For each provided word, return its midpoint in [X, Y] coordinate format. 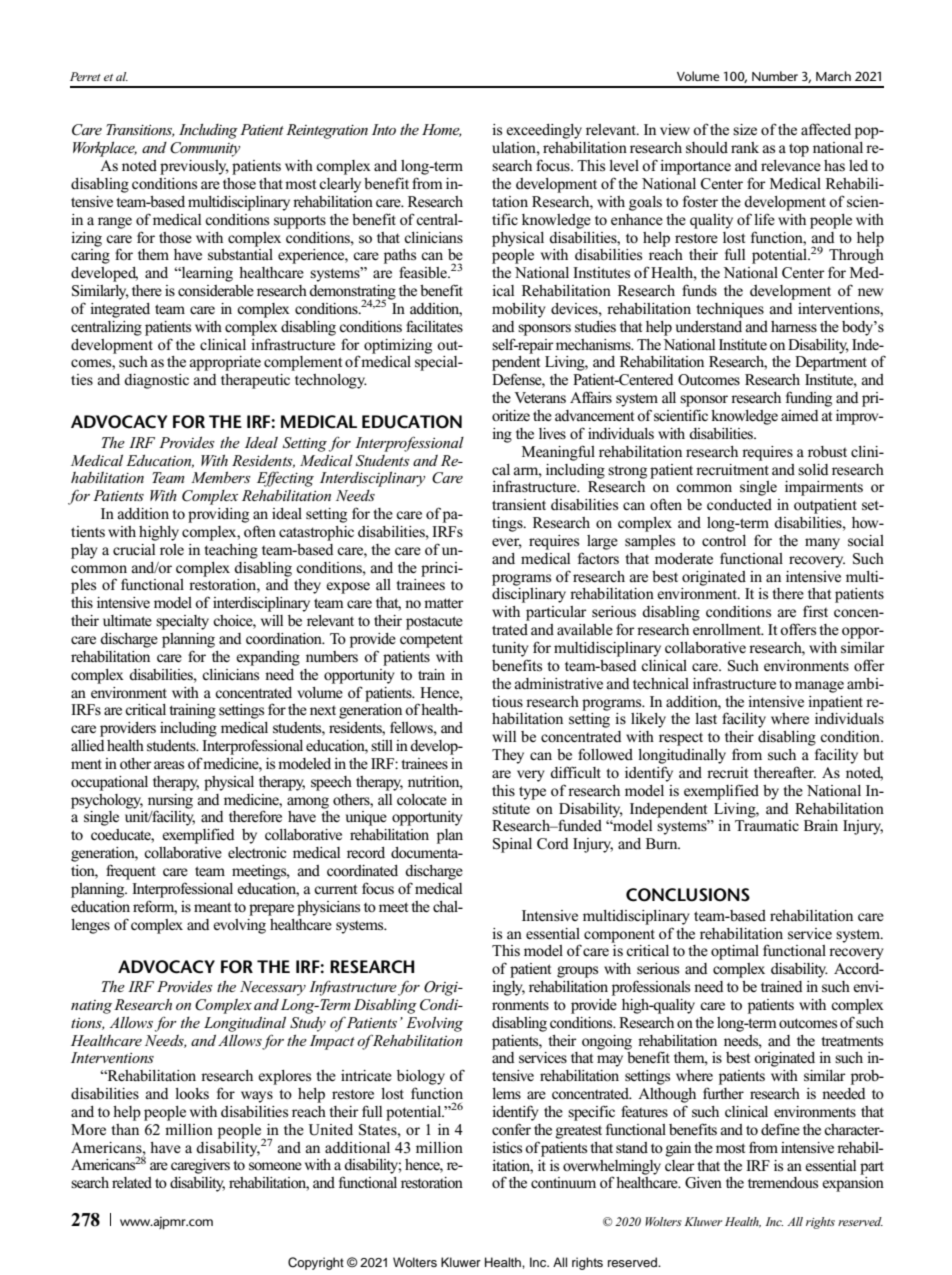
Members [221, 477]
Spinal [512, 845]
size [745, 129]
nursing [170, 802]
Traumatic [767, 825]
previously [194, 167]
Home [442, 130]
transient [519, 505]
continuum [563, 1182]
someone [275, 1166]
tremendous [783, 1183]
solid [813, 469]
